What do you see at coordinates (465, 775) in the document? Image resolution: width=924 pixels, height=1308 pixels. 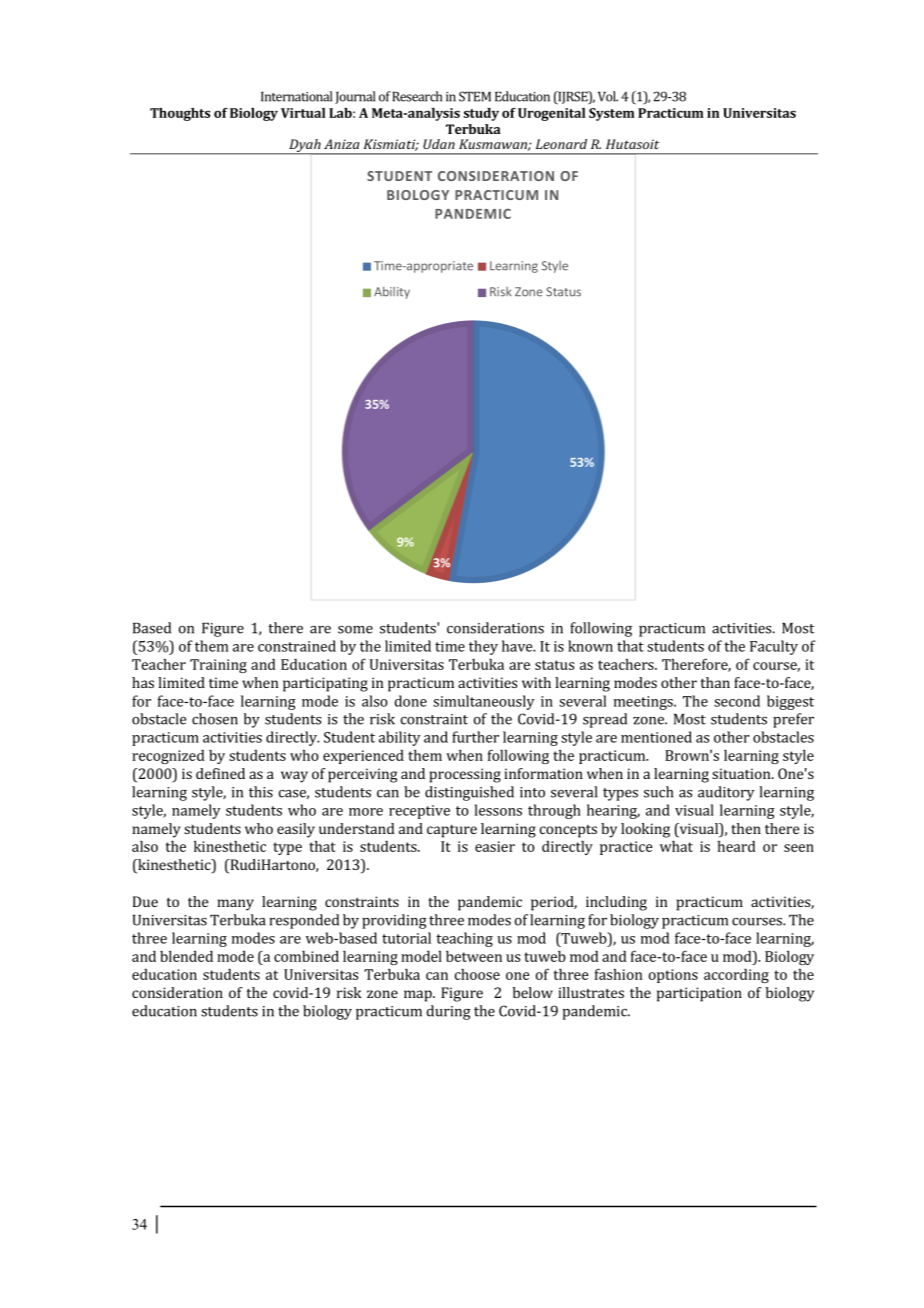 I see `processing` at bounding box center [465, 775].
